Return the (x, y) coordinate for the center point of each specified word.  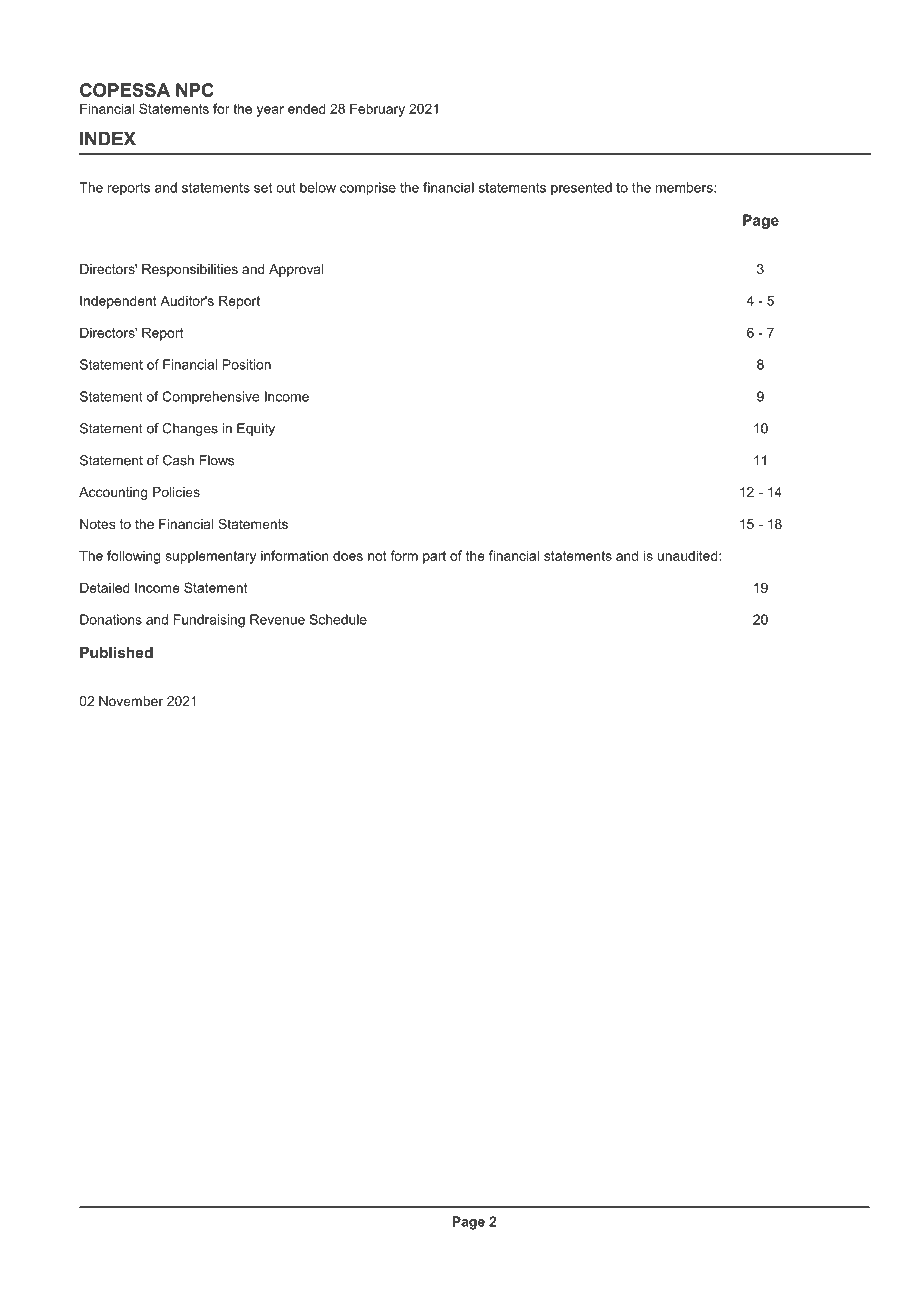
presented (581, 188)
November (131, 701)
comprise (368, 188)
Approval (296, 270)
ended (307, 108)
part (434, 557)
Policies (176, 492)
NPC (195, 90)
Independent (118, 302)
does (348, 555)
